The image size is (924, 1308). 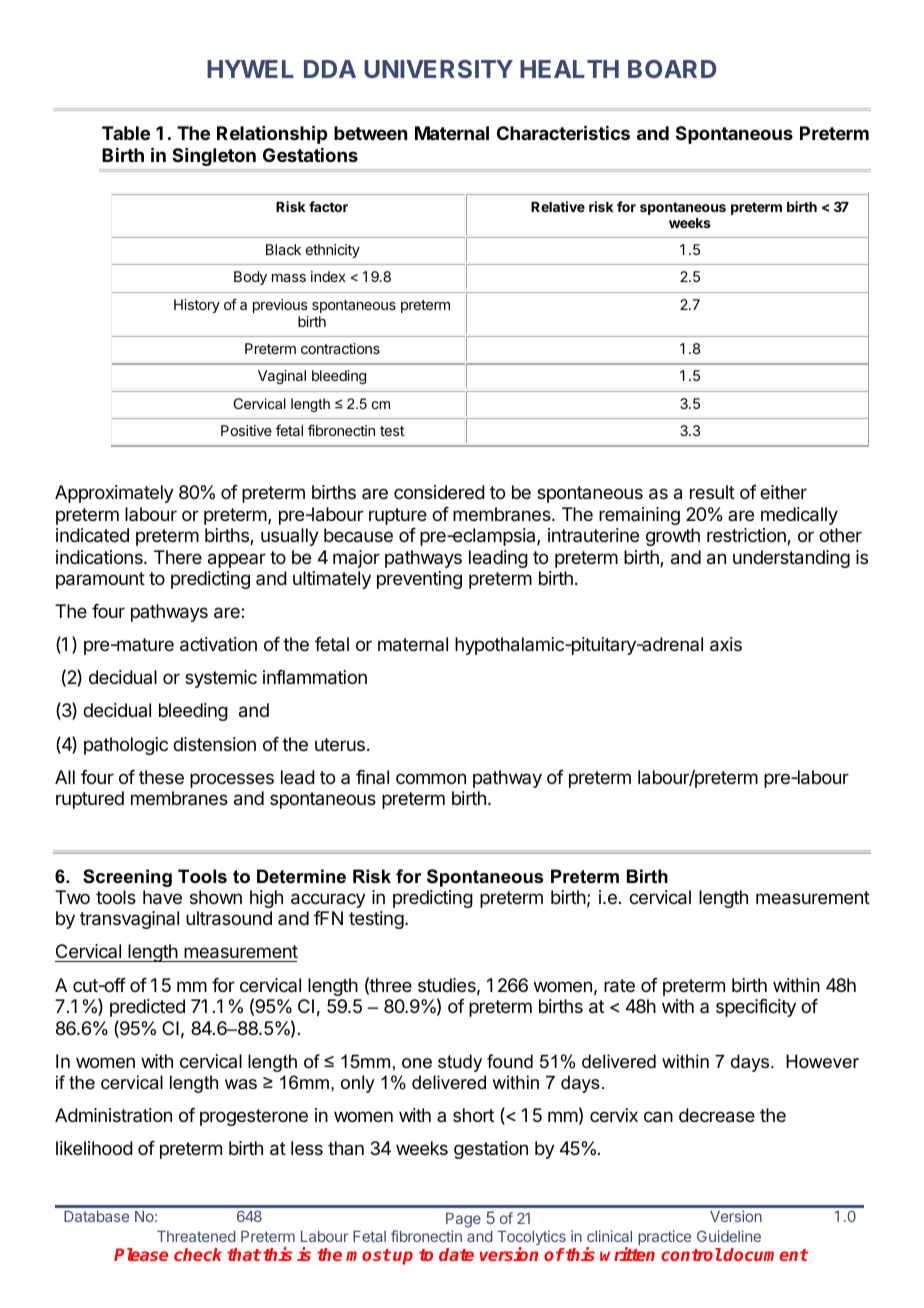 What do you see at coordinates (126, 133) in the screenshot?
I see `Table` at bounding box center [126, 133].
